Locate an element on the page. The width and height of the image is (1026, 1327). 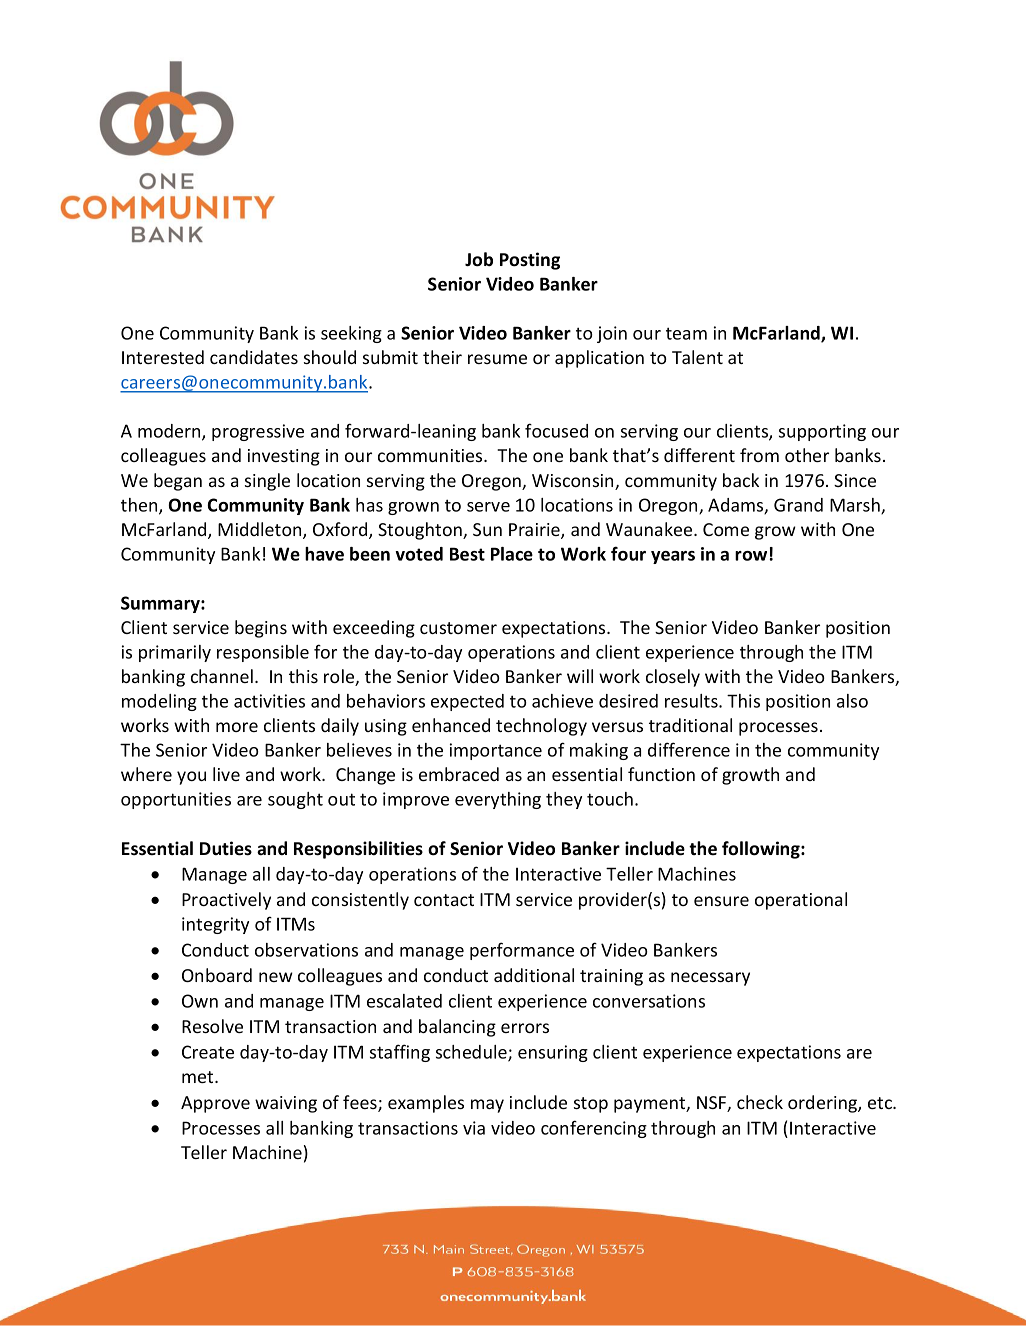
Approve is located at coordinates (215, 1104).
